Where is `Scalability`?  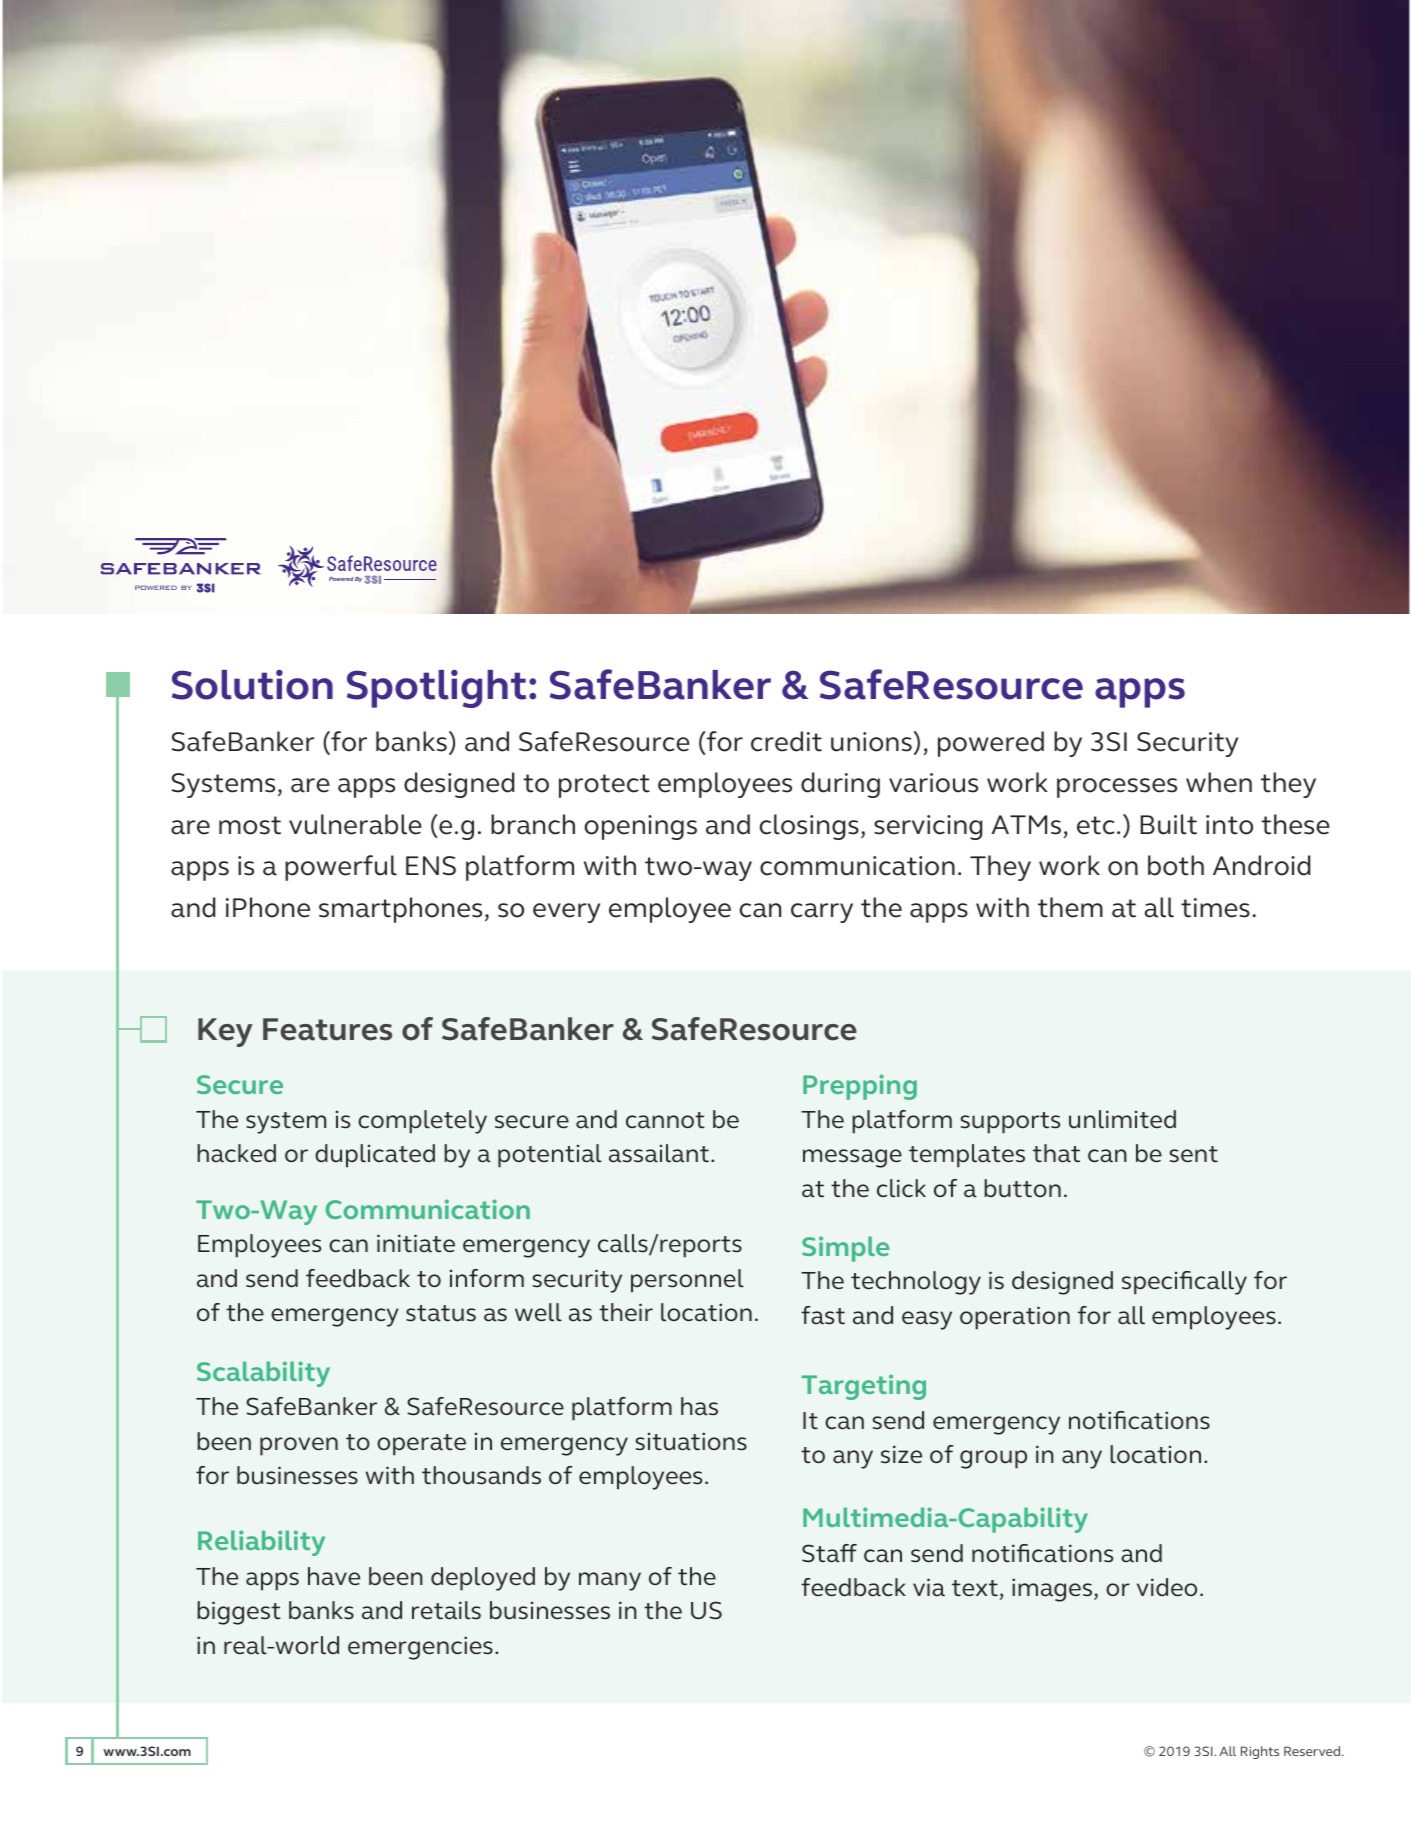 Scalability is located at coordinates (263, 1374).
